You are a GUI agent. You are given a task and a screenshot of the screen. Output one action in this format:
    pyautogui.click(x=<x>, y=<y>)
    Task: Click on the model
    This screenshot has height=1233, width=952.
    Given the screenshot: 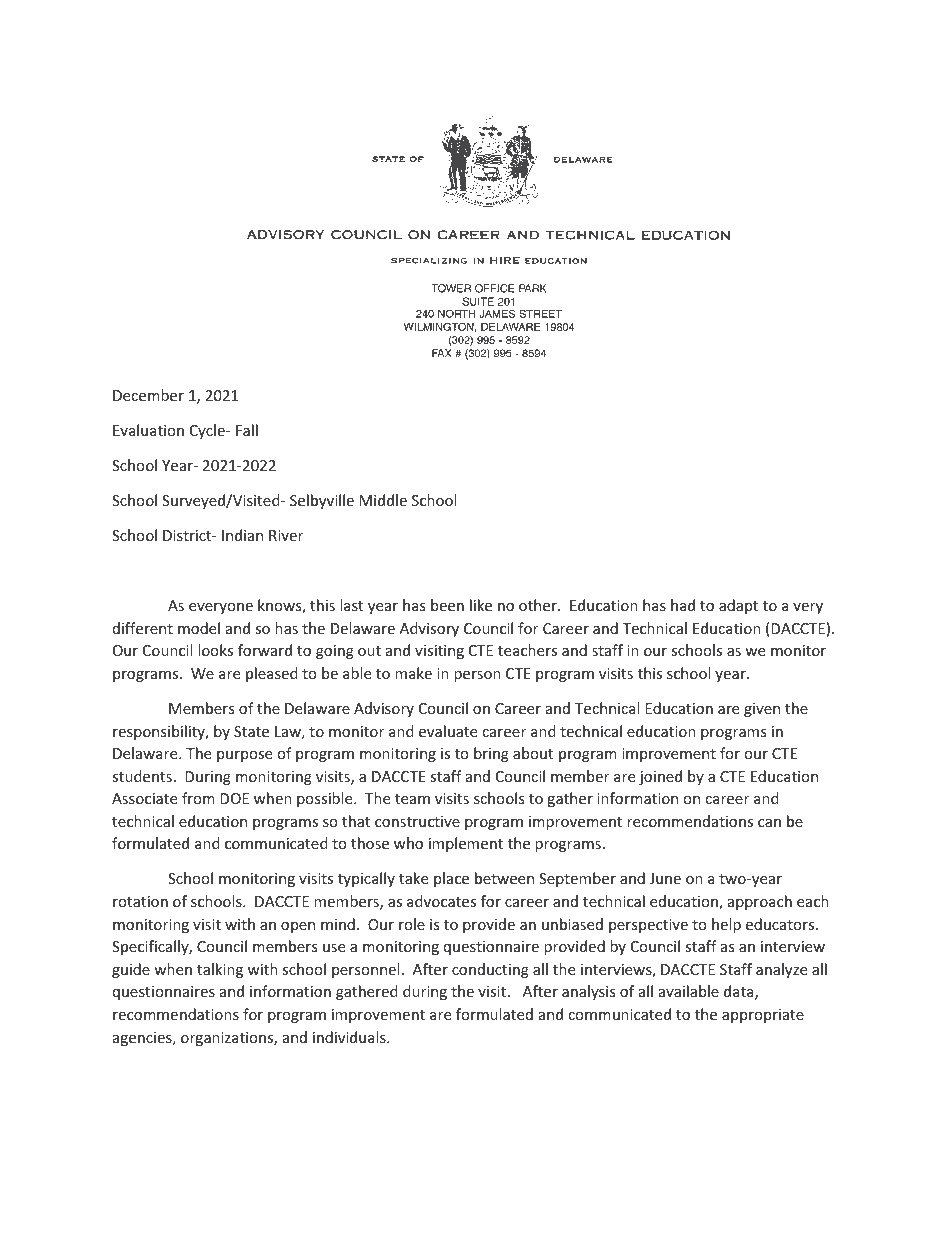 What is the action you would take?
    pyautogui.click(x=199, y=628)
